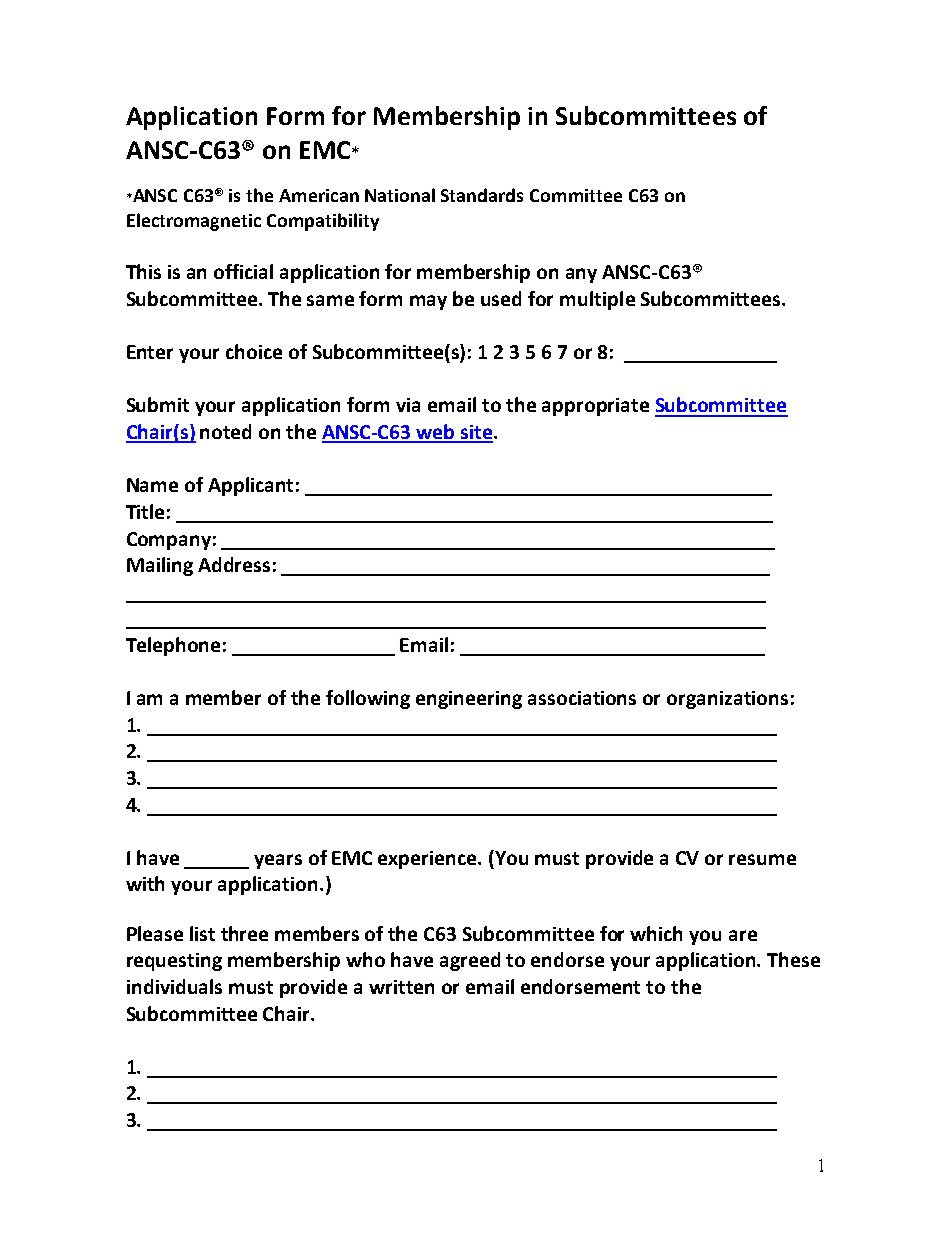  Describe the element at coordinates (174, 962) in the screenshot. I see `requesting` at that location.
